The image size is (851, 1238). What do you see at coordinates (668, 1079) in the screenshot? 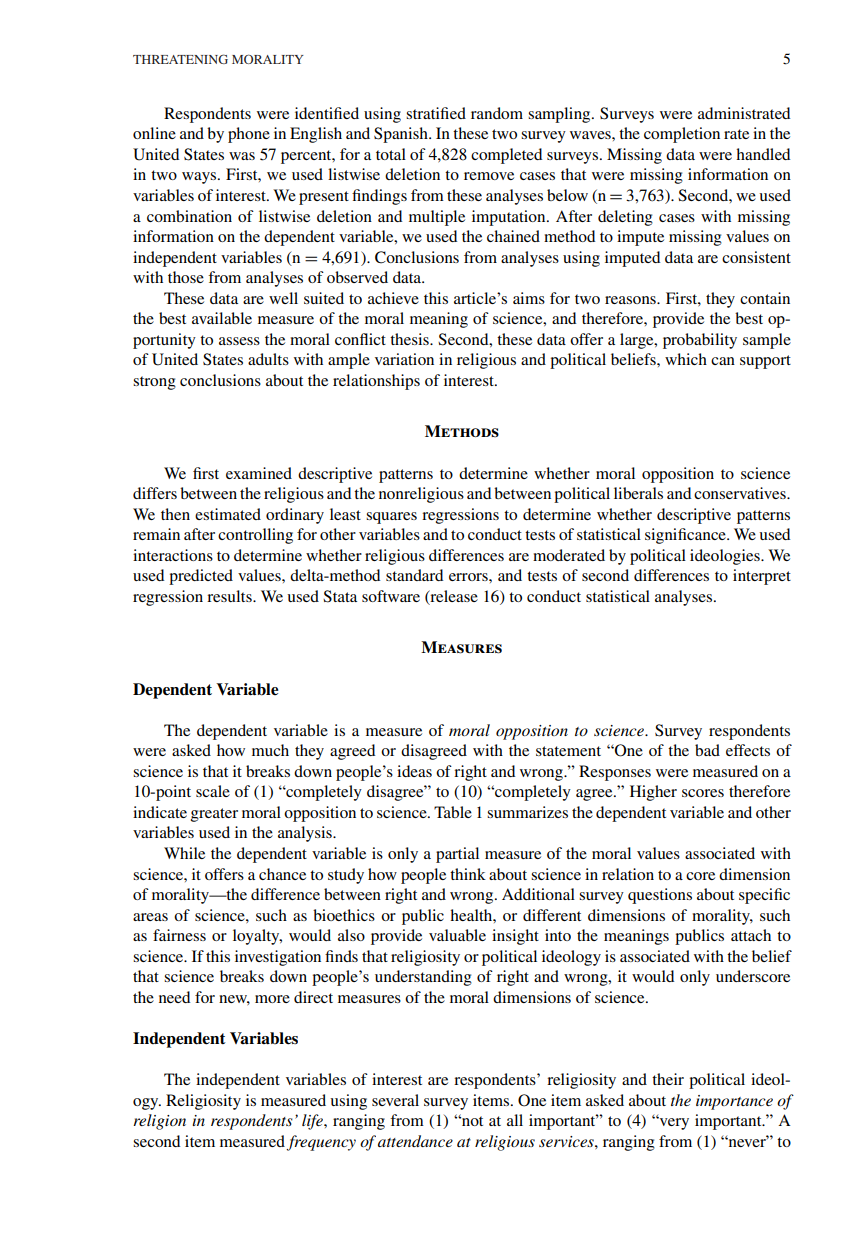
I see `their` at bounding box center [668, 1079].
